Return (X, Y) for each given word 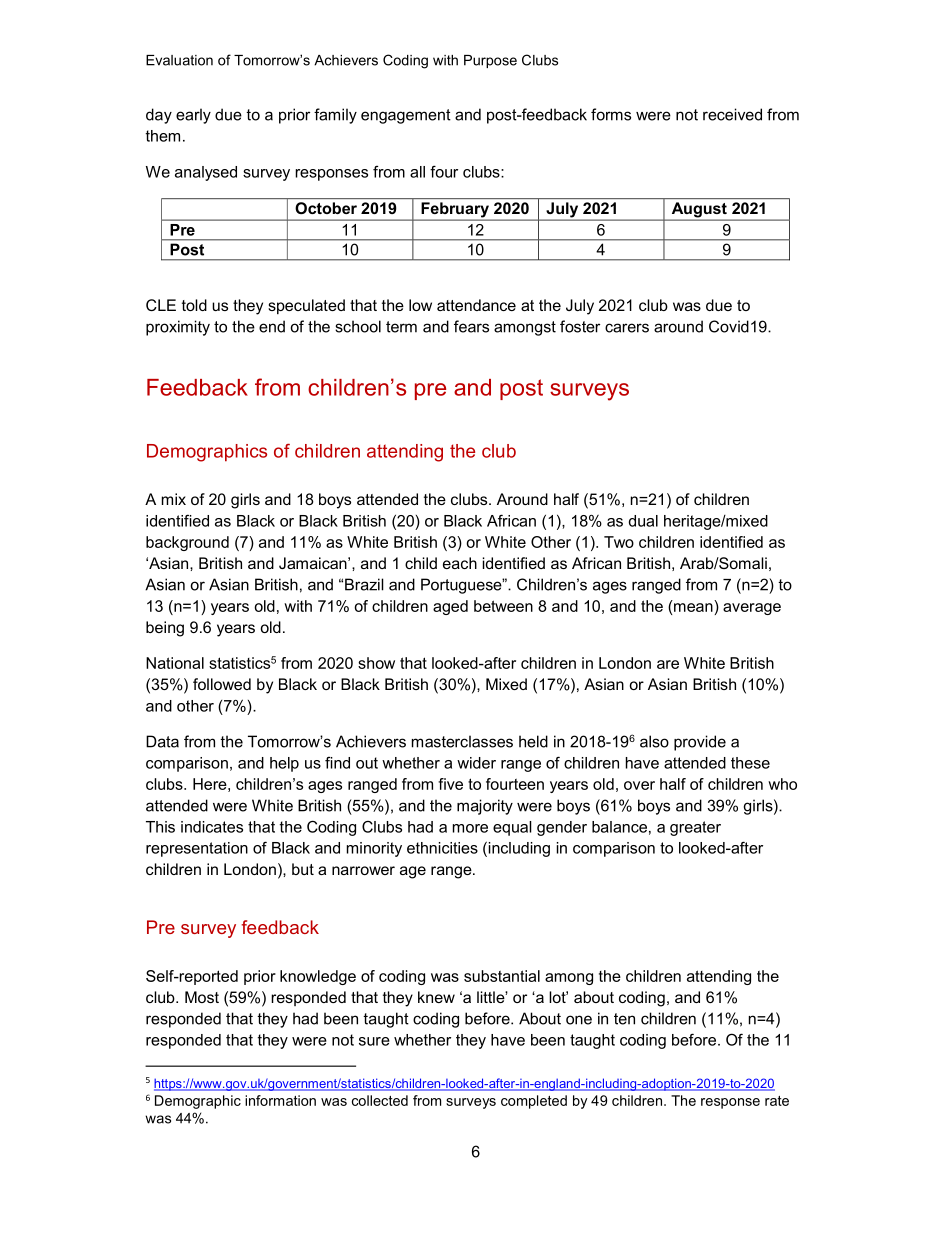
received (732, 114)
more (470, 828)
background (187, 543)
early (193, 116)
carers (627, 328)
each (460, 563)
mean (693, 606)
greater (695, 828)
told (194, 305)
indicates (212, 827)
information (280, 1100)
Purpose (490, 61)
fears (471, 326)
